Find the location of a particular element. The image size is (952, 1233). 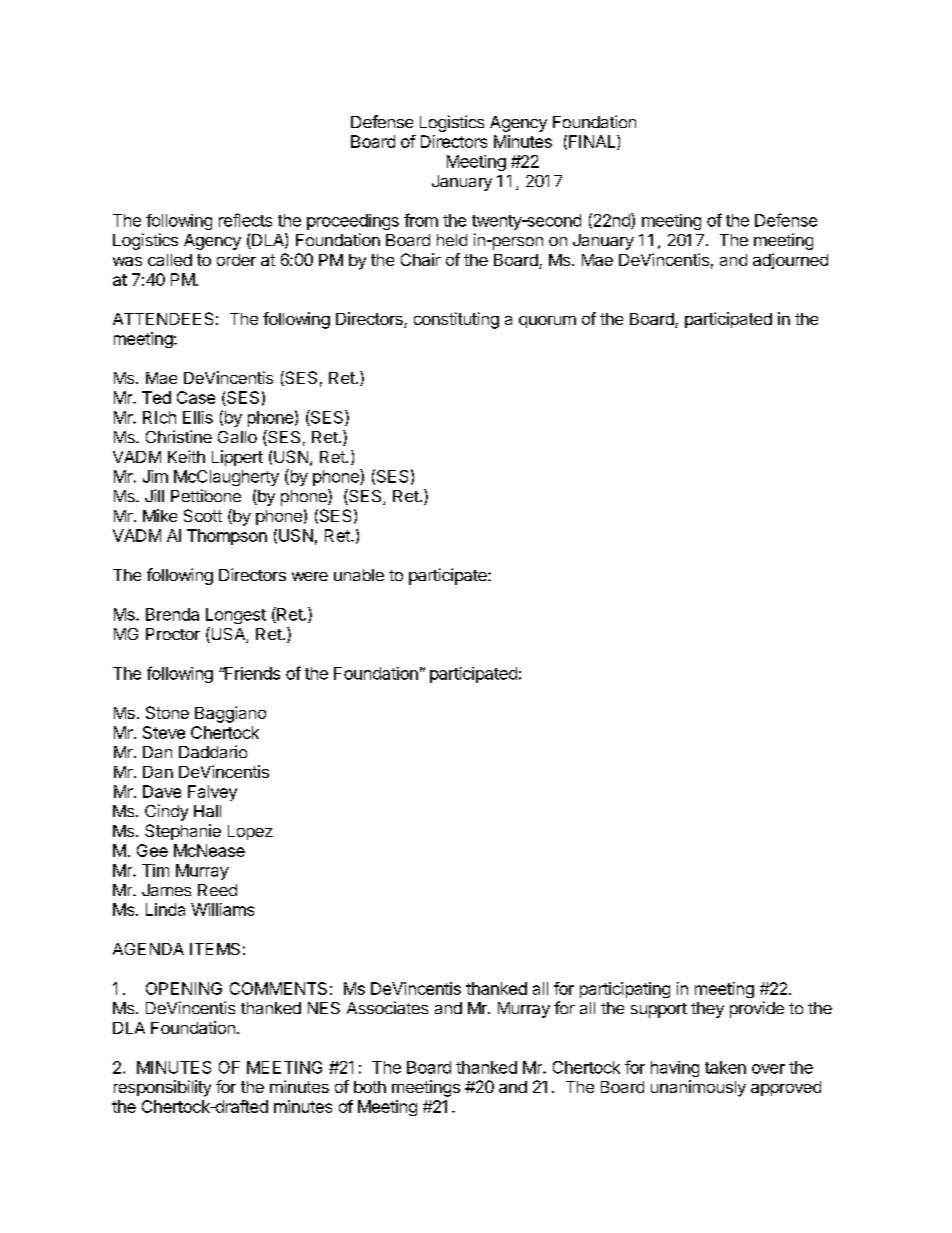

constituting is located at coordinates (456, 320).
